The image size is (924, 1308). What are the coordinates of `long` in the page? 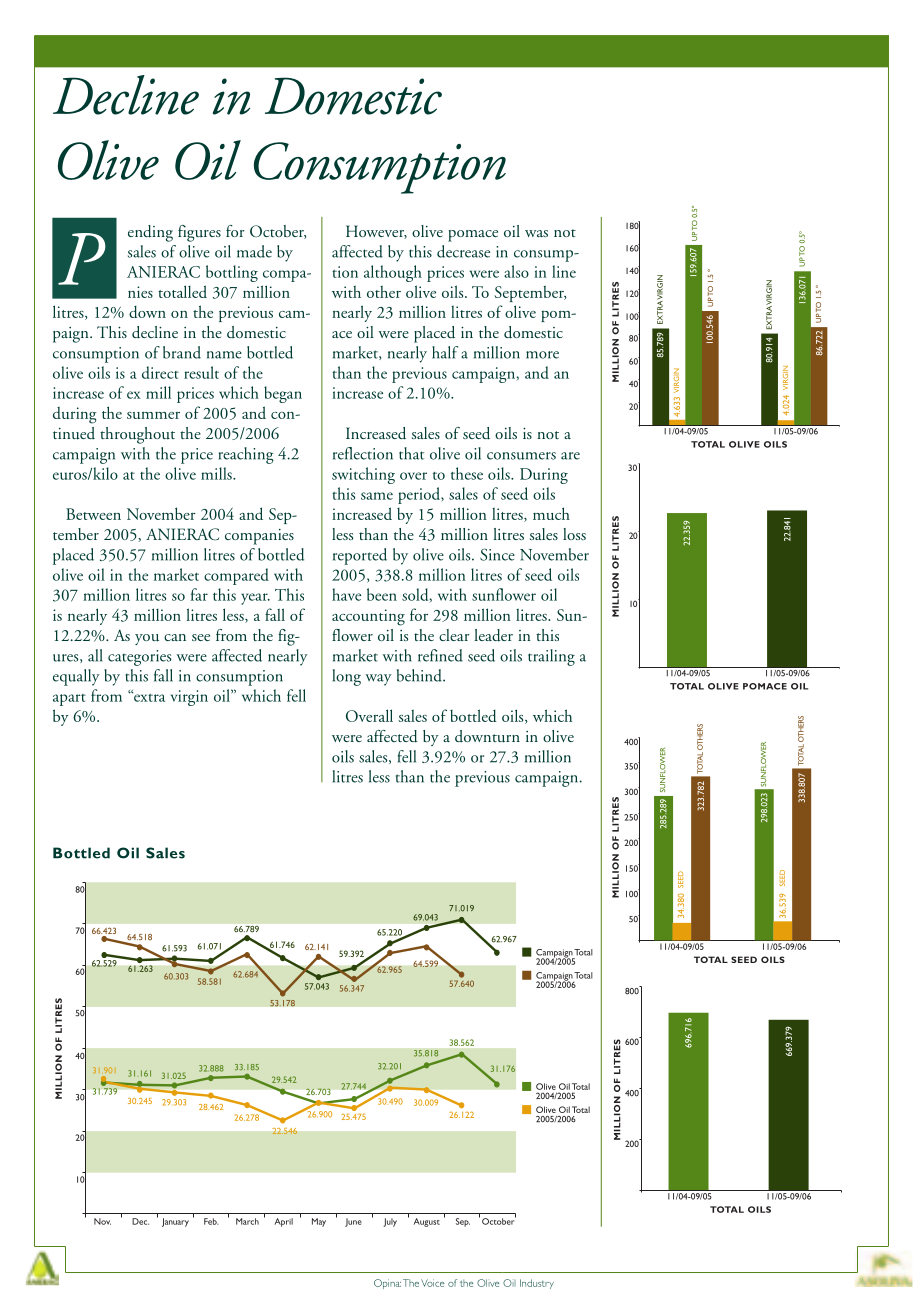 It's located at (347, 677).
